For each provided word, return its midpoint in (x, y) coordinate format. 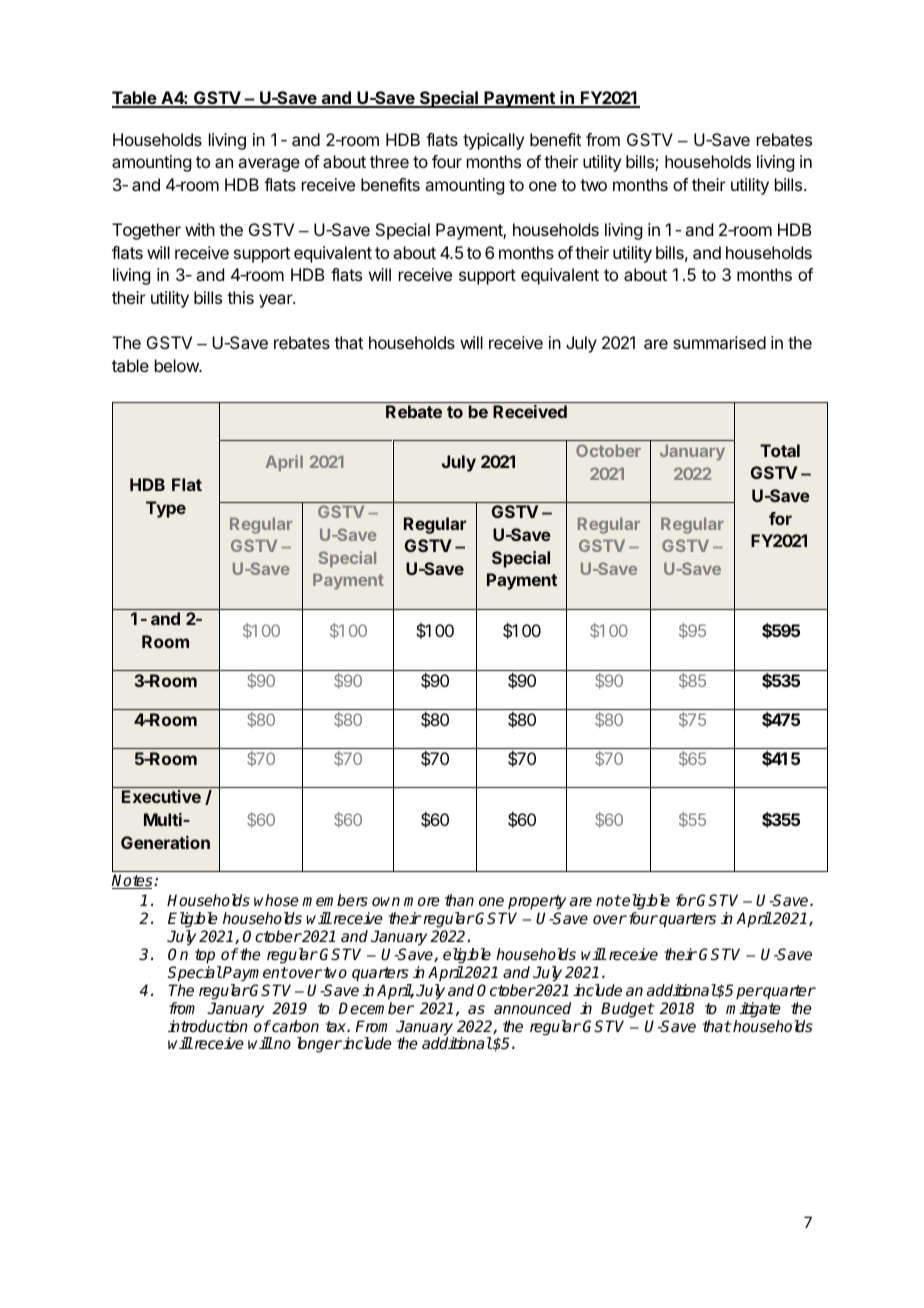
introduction (208, 1026)
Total (780, 450)
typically (493, 141)
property (536, 904)
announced (532, 1008)
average (269, 165)
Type (166, 509)
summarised (719, 342)
